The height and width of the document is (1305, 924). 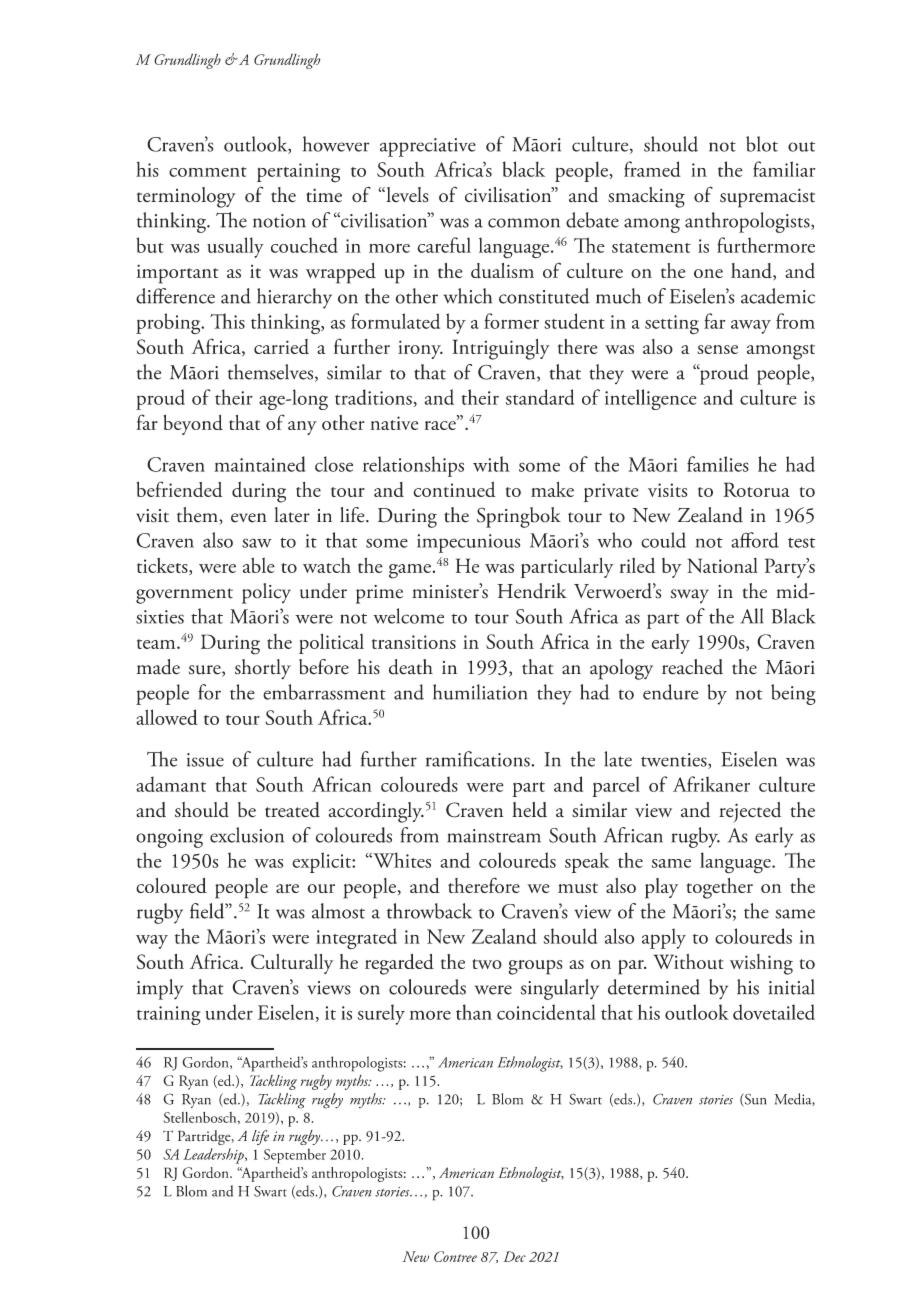 I want to click on beyond, so click(x=193, y=425).
